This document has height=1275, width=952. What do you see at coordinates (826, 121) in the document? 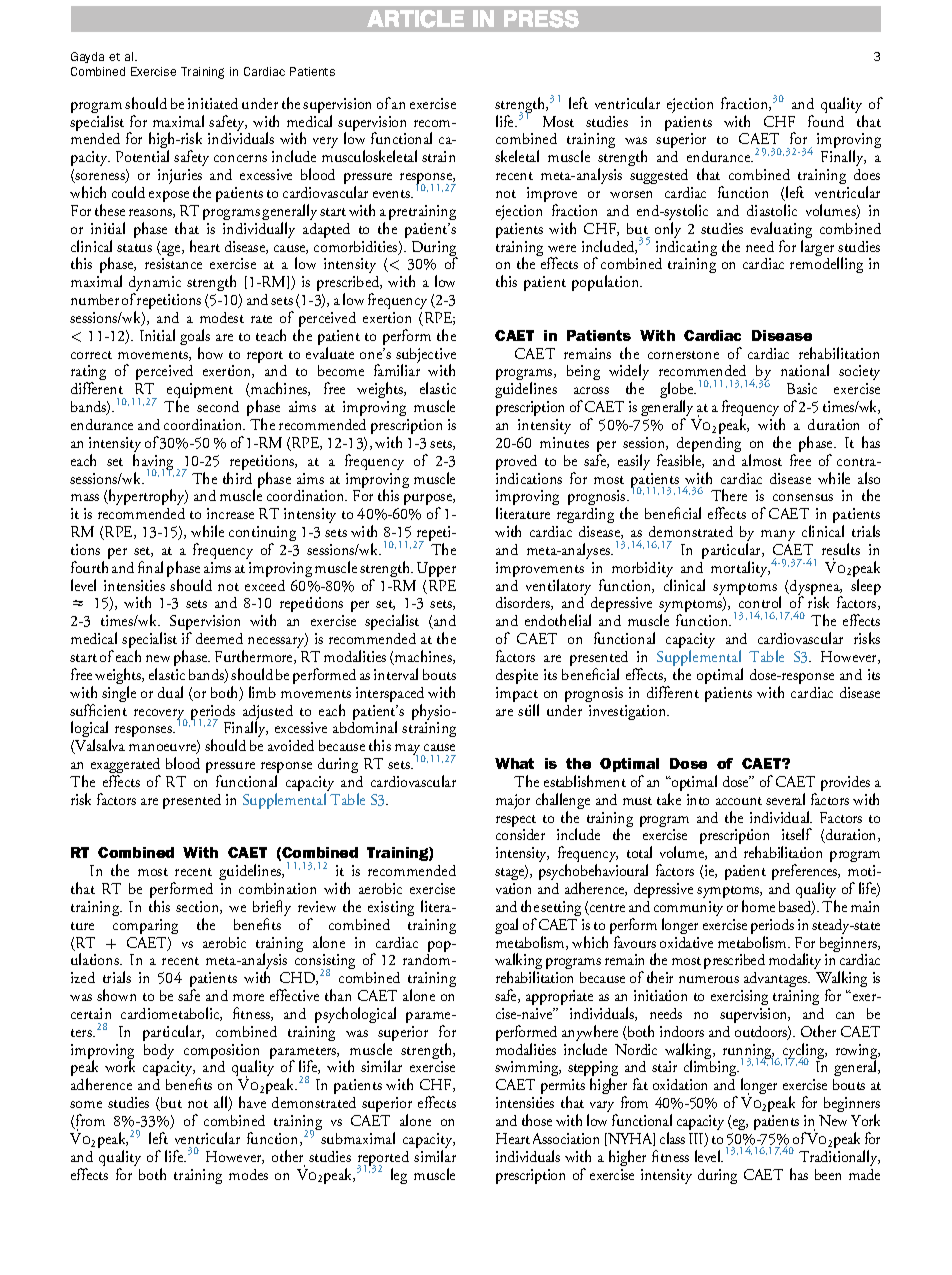
I see `found` at bounding box center [826, 121].
